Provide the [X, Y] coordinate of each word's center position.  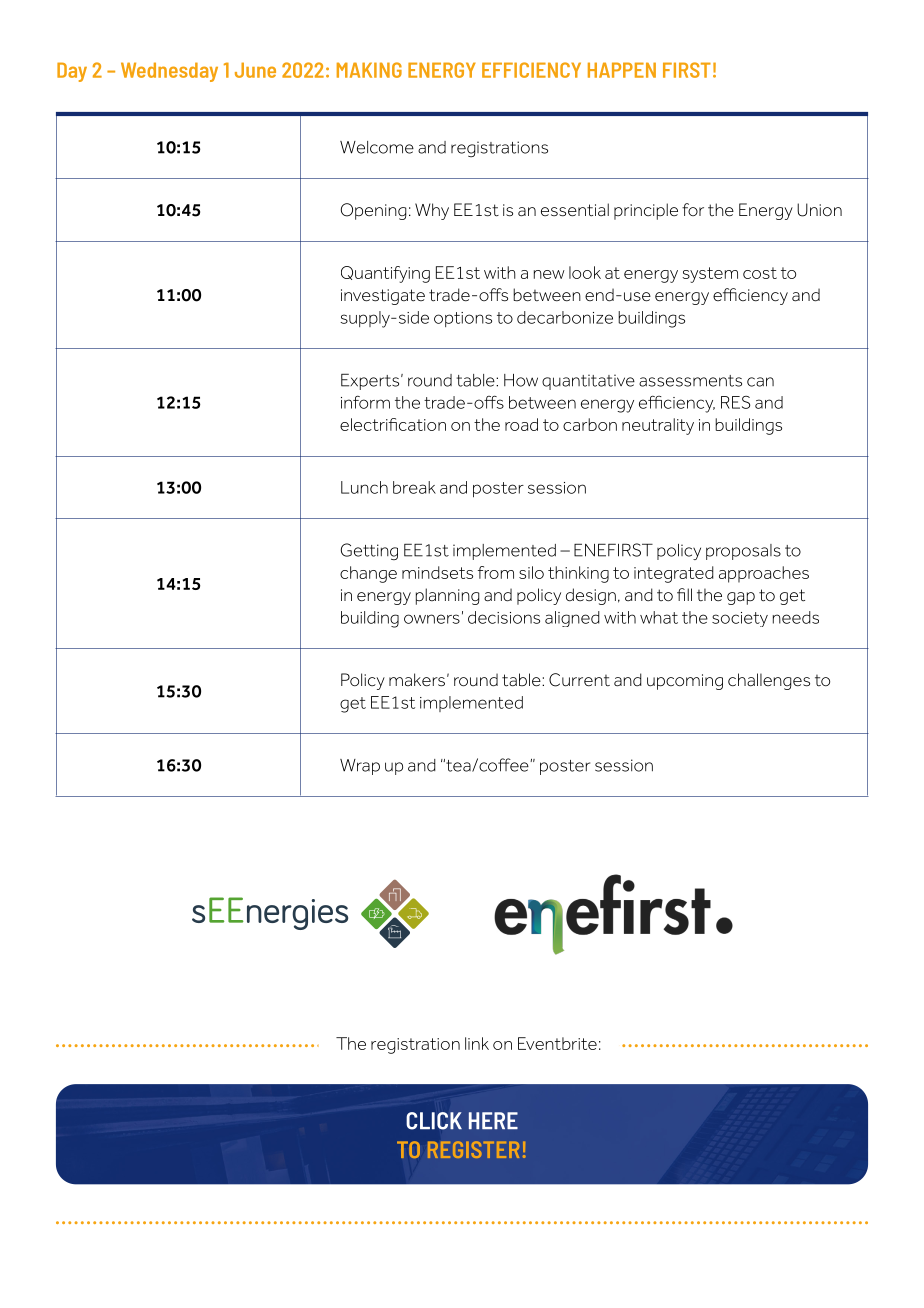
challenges [769, 681]
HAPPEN [622, 70]
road [521, 424]
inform [365, 402]
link [477, 1043]
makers [417, 680]
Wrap [360, 767]
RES [735, 402]
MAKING [369, 70]
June [255, 70]
